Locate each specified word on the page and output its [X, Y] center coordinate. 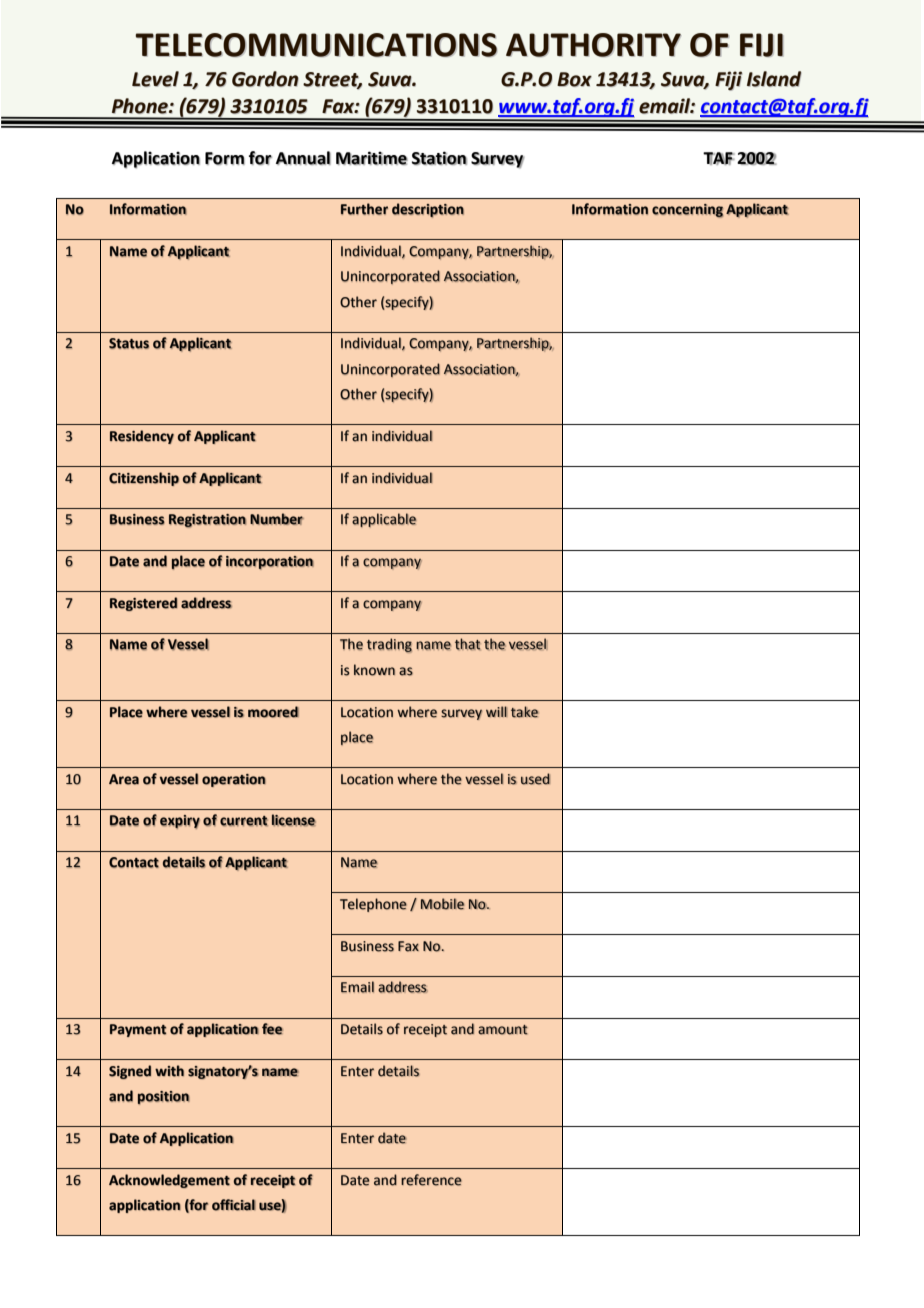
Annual [303, 158]
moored [273, 712]
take [525, 712]
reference [431, 1180]
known [374, 670]
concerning [687, 211]
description [428, 210]
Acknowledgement [169, 1181]
